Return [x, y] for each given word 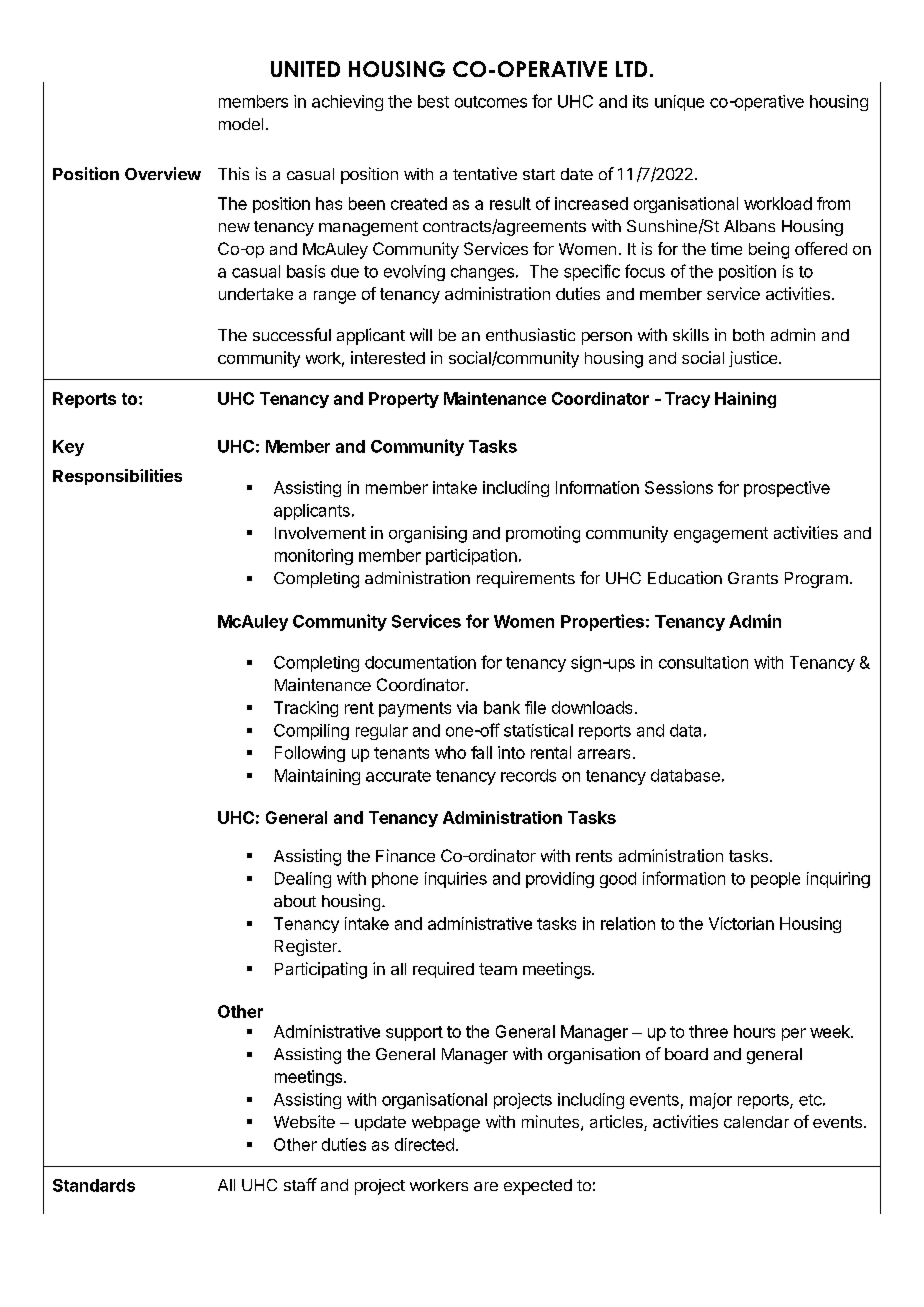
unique [679, 103]
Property [404, 400]
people [775, 880]
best [433, 101]
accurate [398, 776]
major [711, 1101]
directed [424, 1144]
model [241, 124]
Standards [94, 1185]
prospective [787, 489]
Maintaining [317, 777]
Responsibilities [117, 477]
